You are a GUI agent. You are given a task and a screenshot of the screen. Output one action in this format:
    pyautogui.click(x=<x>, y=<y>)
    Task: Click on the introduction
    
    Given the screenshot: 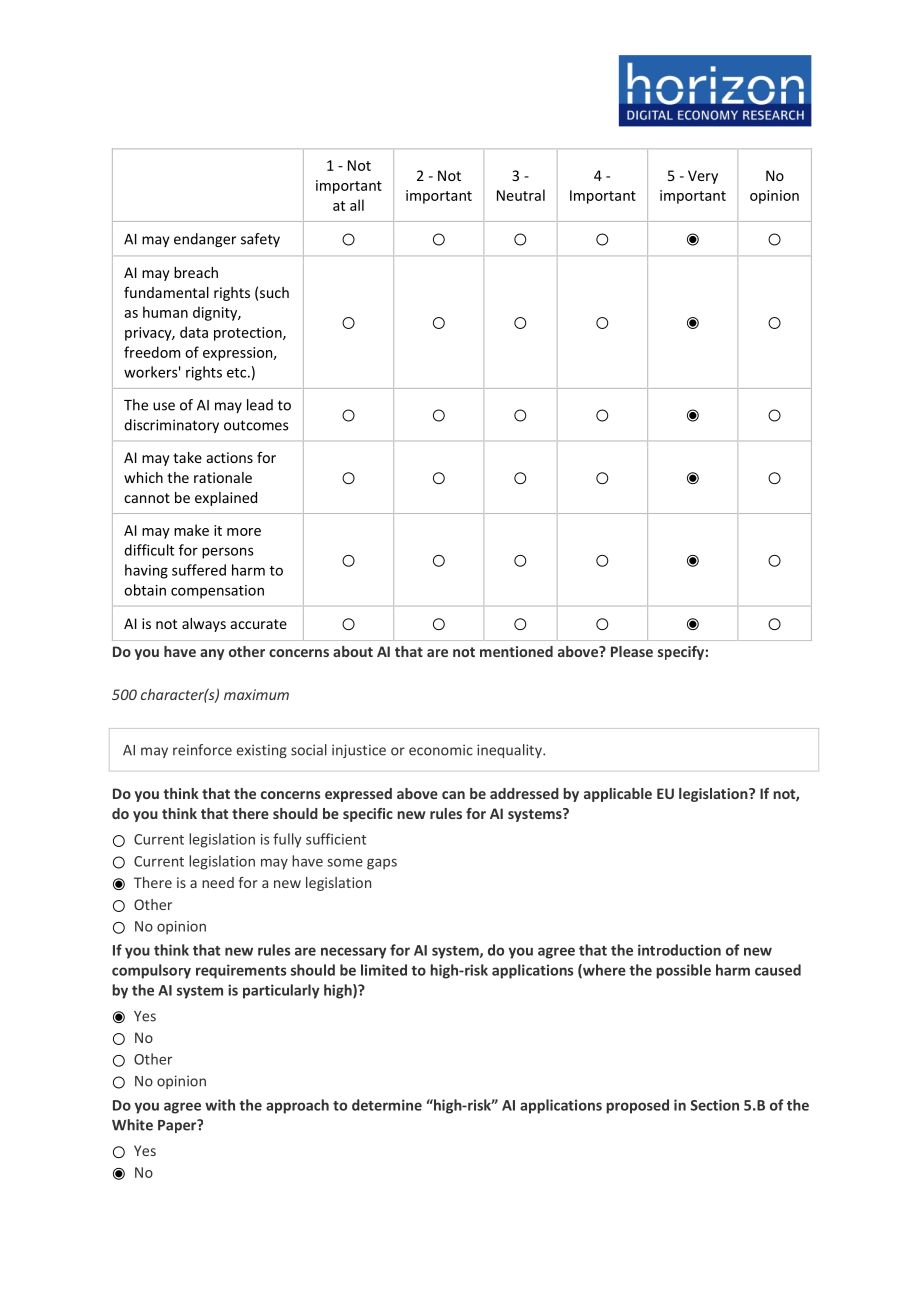 What is the action you would take?
    pyautogui.click(x=679, y=950)
